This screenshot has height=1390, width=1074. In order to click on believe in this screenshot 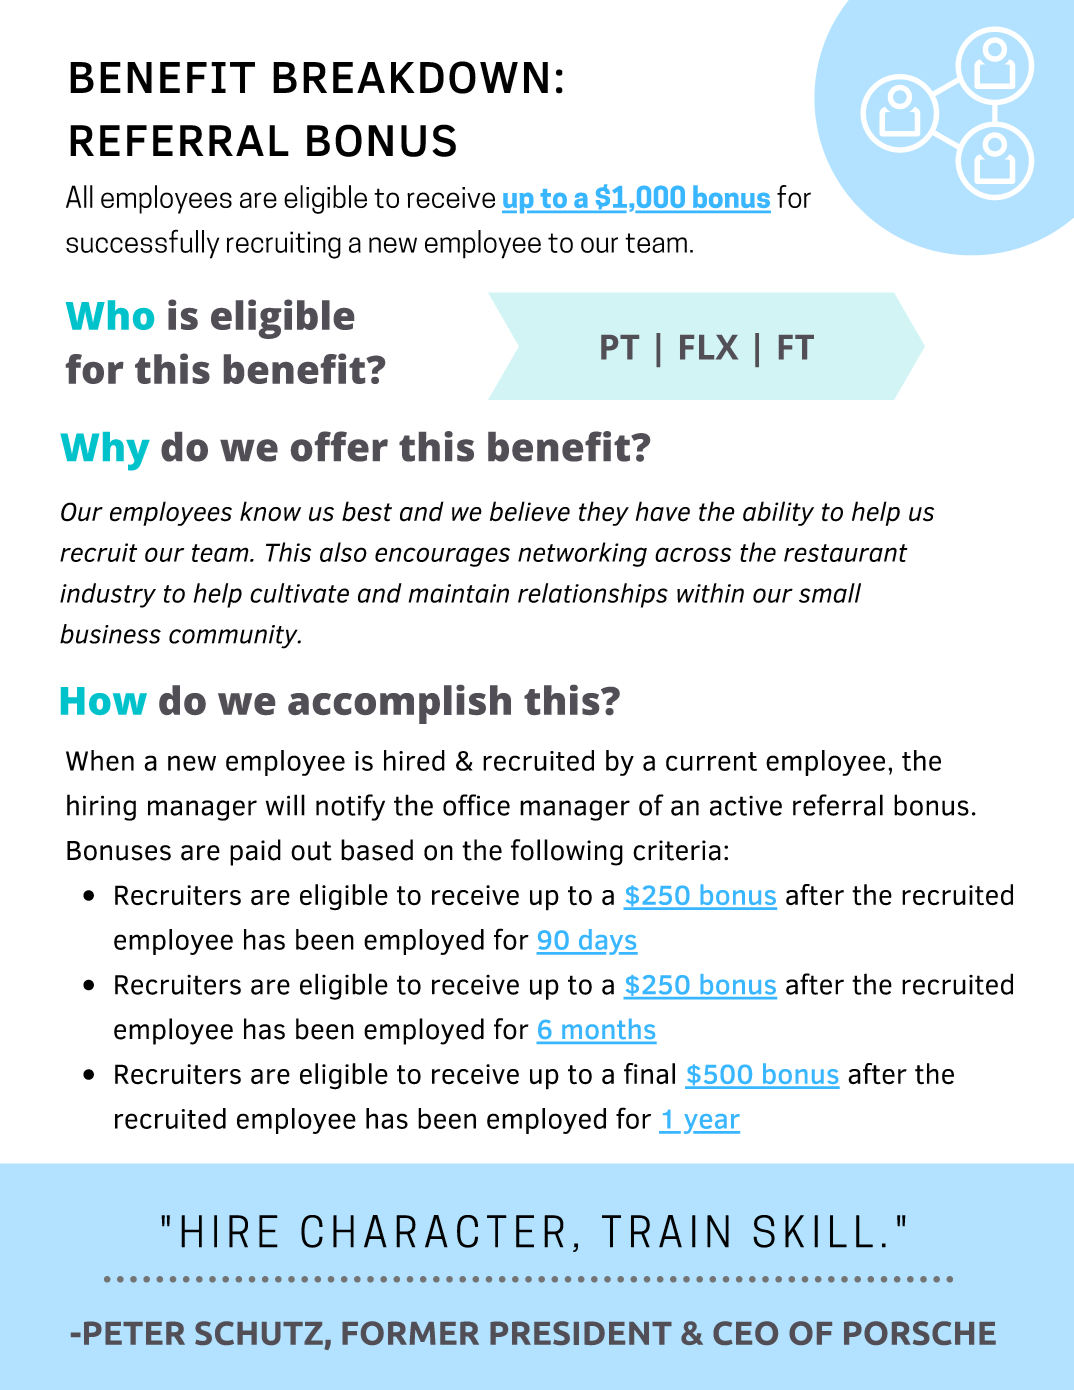, I will do `click(530, 511)`.
